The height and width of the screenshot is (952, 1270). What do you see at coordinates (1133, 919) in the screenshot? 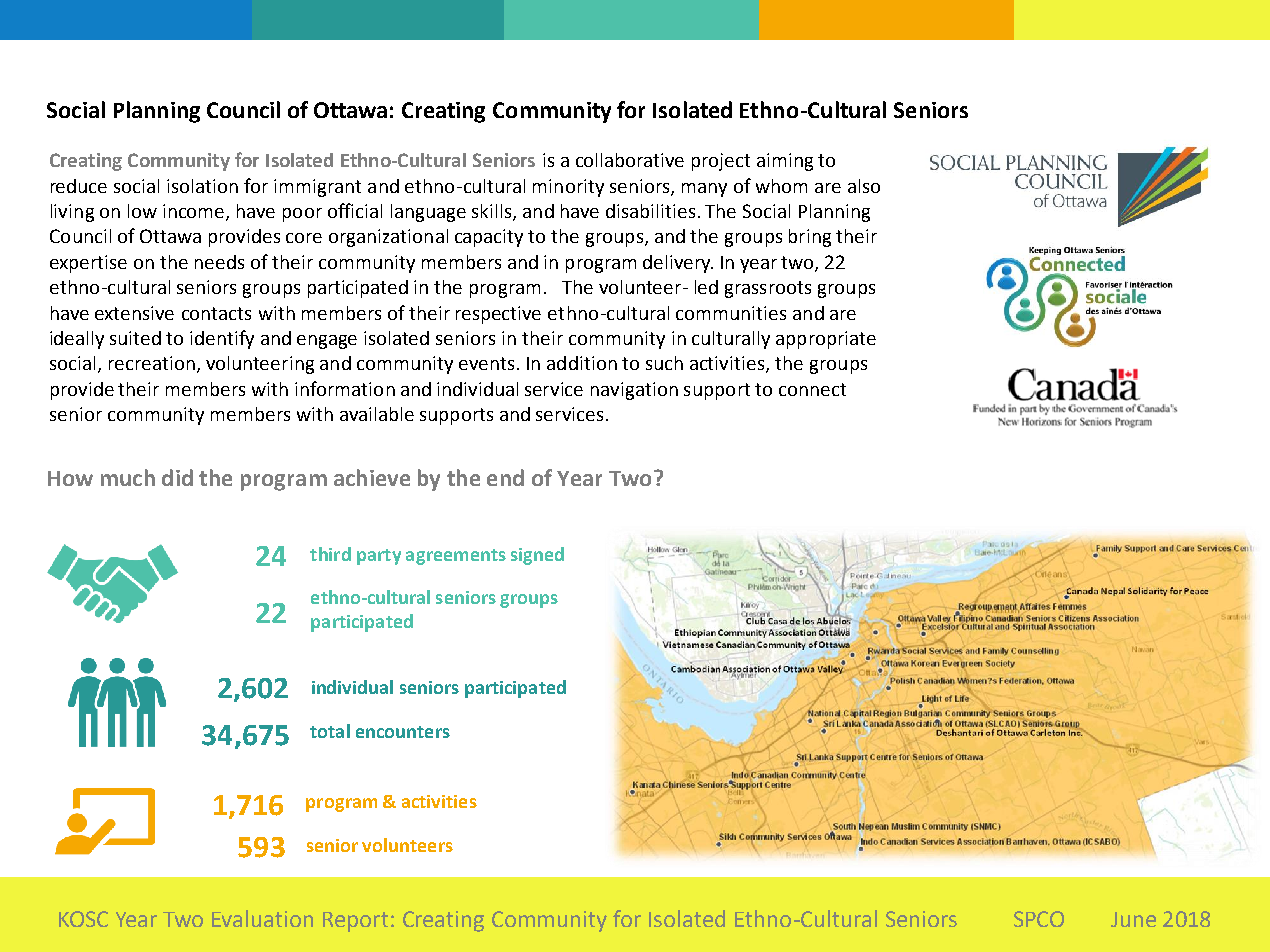
I see `June` at bounding box center [1133, 919].
